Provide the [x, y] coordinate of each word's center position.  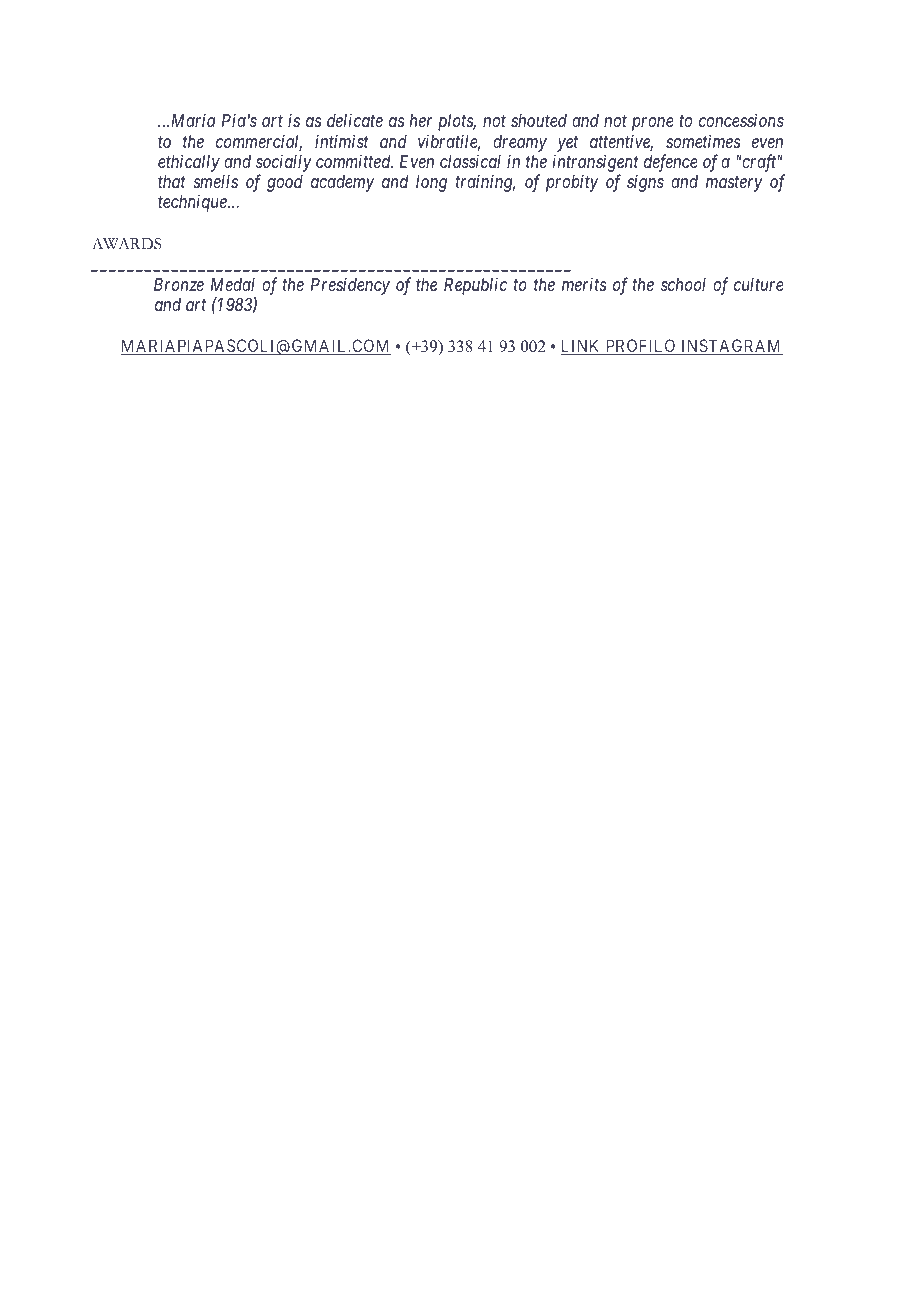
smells [216, 181]
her [420, 120]
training [485, 183]
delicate [355, 120]
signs [645, 183]
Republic [475, 286]
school [683, 284]
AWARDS [126, 244]
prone [653, 124]
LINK [582, 347]
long [431, 183]
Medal [233, 284]
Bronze [179, 284]
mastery [734, 184]
